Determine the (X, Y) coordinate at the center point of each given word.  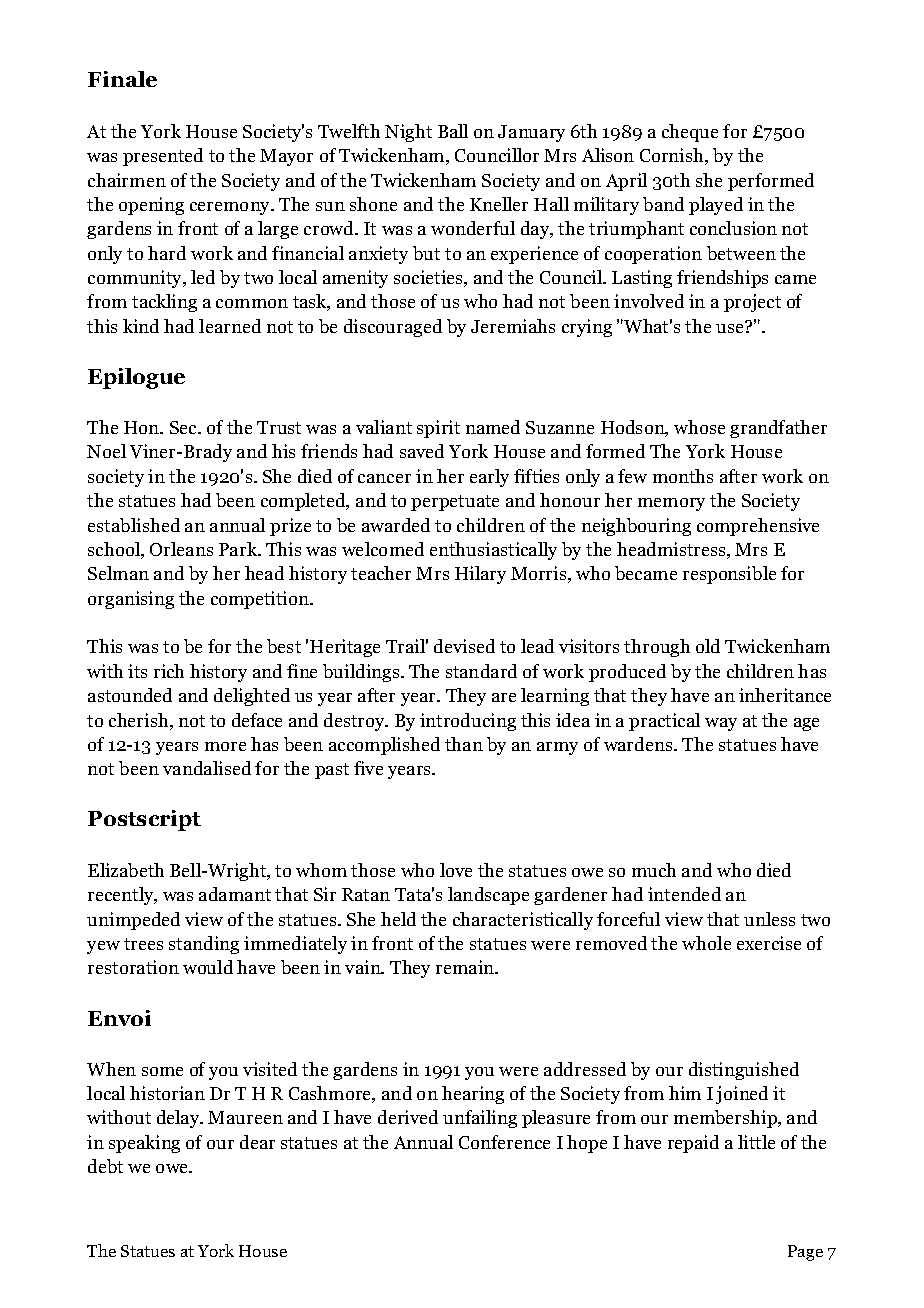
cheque (690, 133)
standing (204, 945)
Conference (504, 1142)
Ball (453, 131)
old (708, 646)
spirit (438, 429)
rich (169, 671)
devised (464, 646)
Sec (185, 427)
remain (466, 967)
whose (699, 427)
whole (706, 943)
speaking (144, 1144)
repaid (693, 1144)
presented (163, 157)
